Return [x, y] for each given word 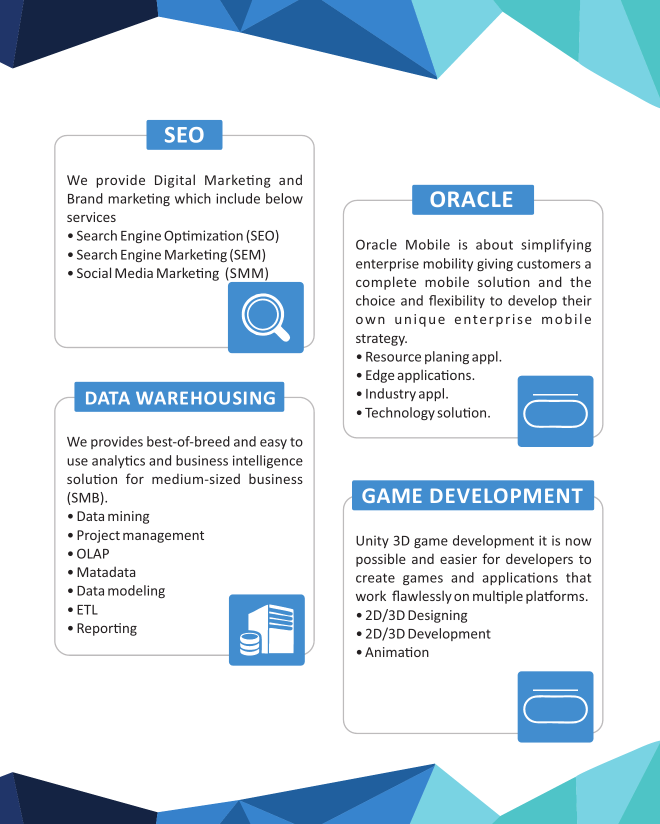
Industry [391, 394]
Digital [175, 181]
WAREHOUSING [205, 398]
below [284, 198]
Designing [437, 616]
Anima [385, 652]
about [494, 244]
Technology [400, 413]
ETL [87, 610]
